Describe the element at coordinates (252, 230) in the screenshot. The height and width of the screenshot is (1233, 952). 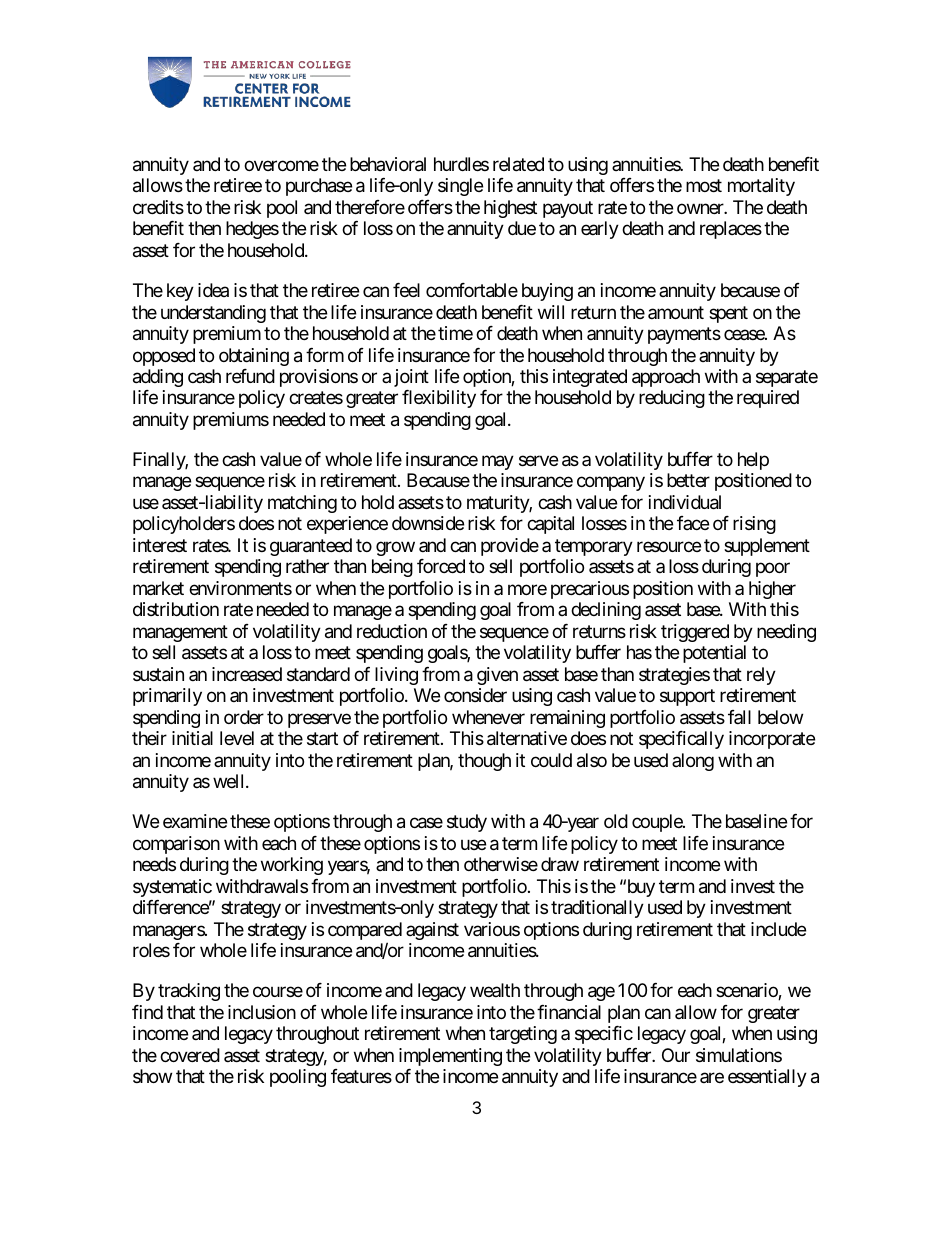
I see `hedges` at that location.
